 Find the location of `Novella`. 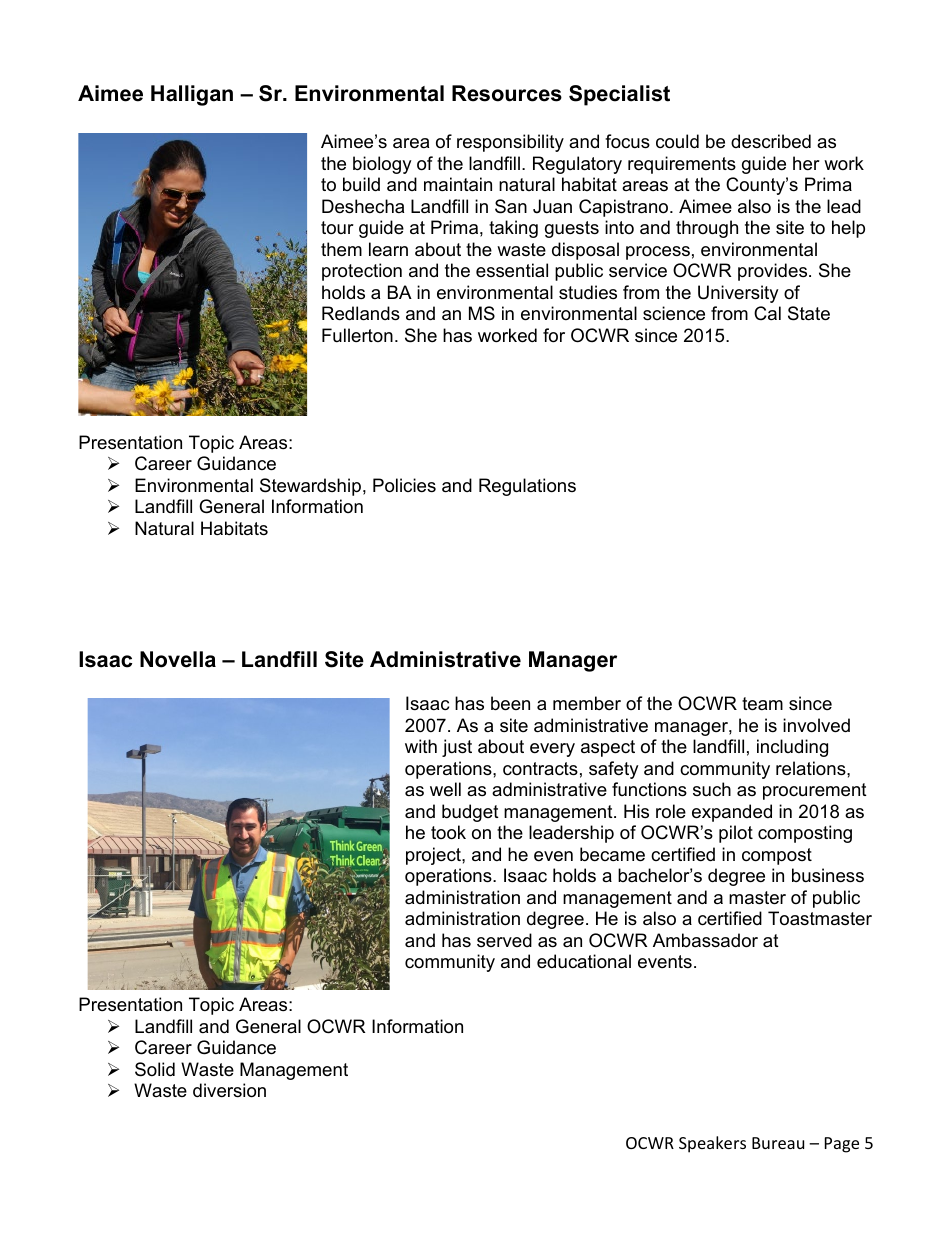

Novella is located at coordinates (178, 659).
